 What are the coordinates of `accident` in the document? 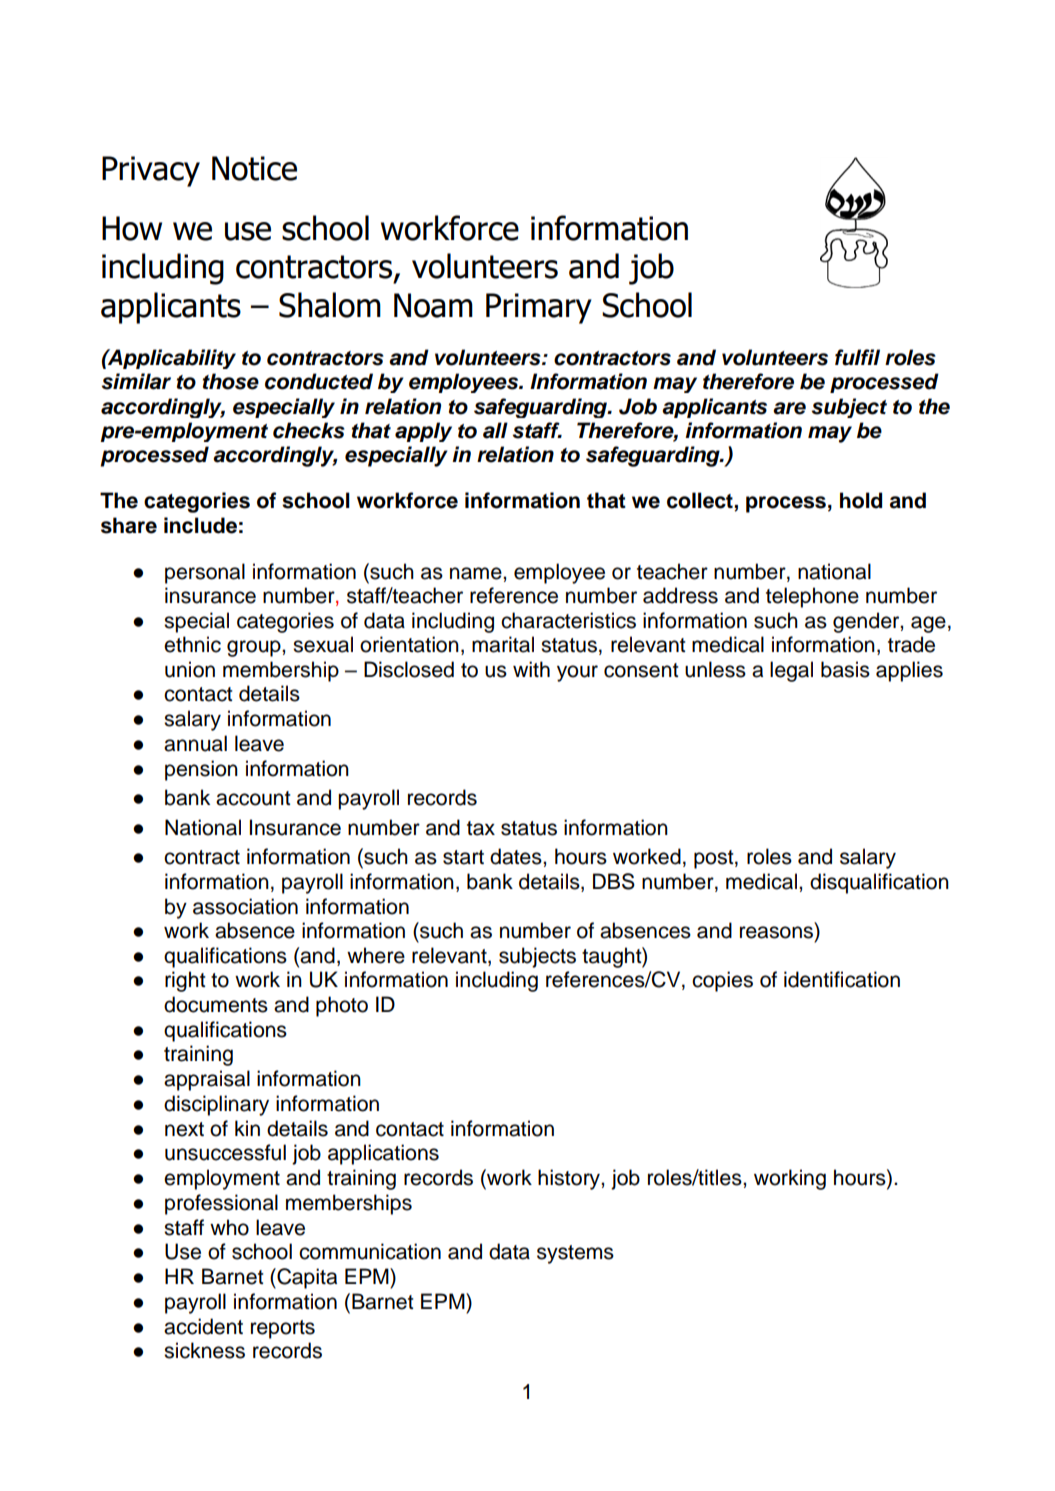 It's located at (203, 1326).
